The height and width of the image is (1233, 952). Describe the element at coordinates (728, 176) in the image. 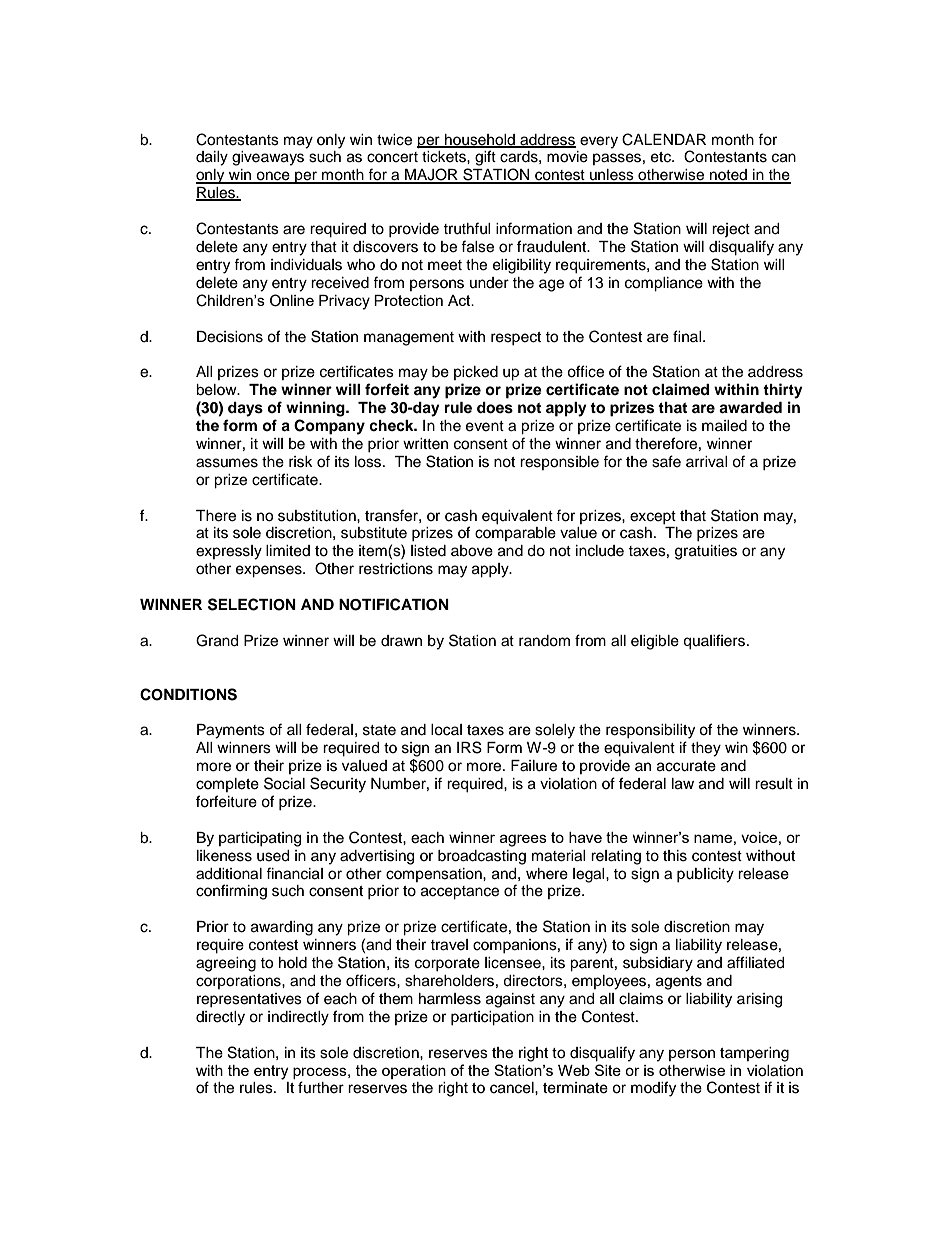

I see `noted` at that location.
